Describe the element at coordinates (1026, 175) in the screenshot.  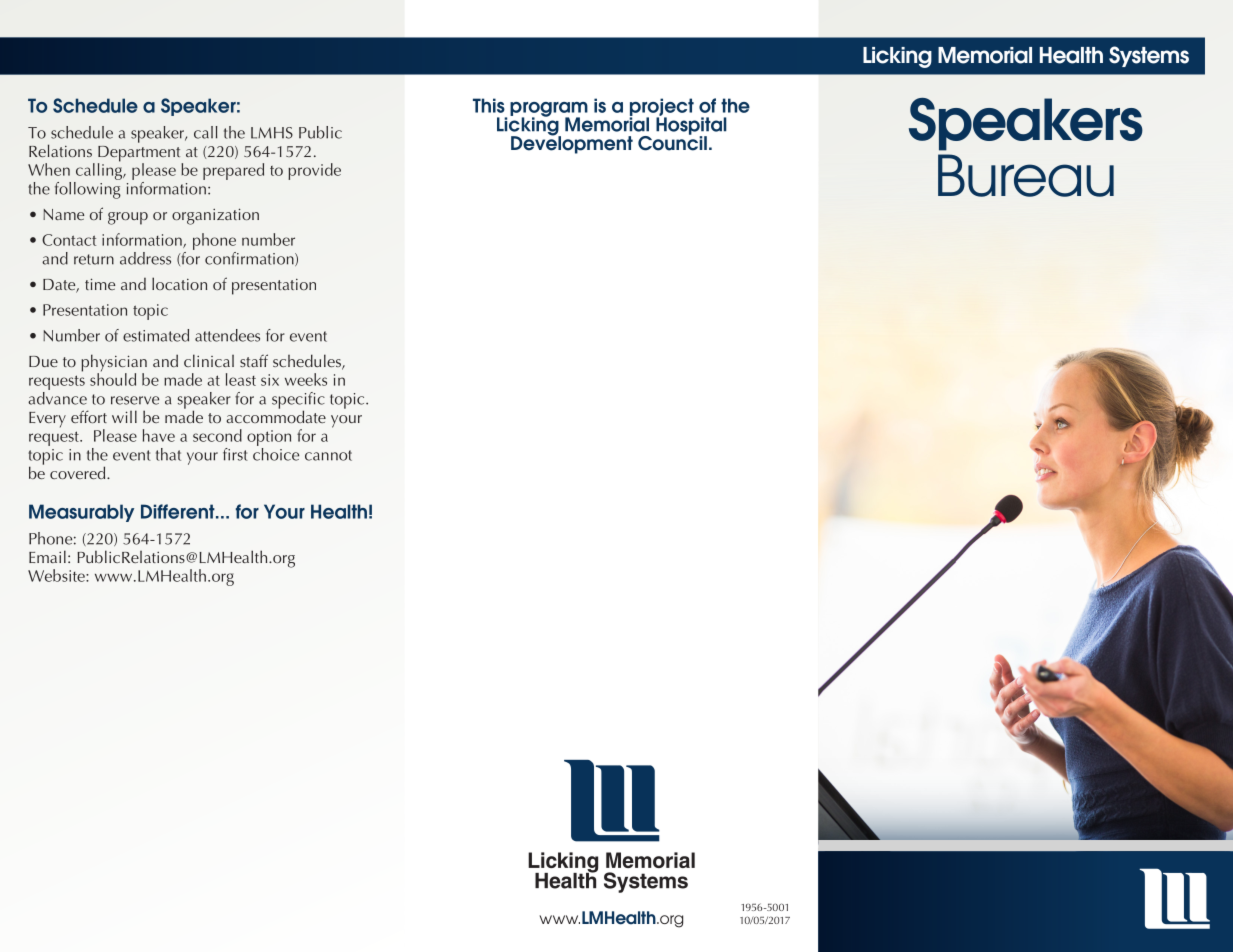
I see `Bureau` at that location.
